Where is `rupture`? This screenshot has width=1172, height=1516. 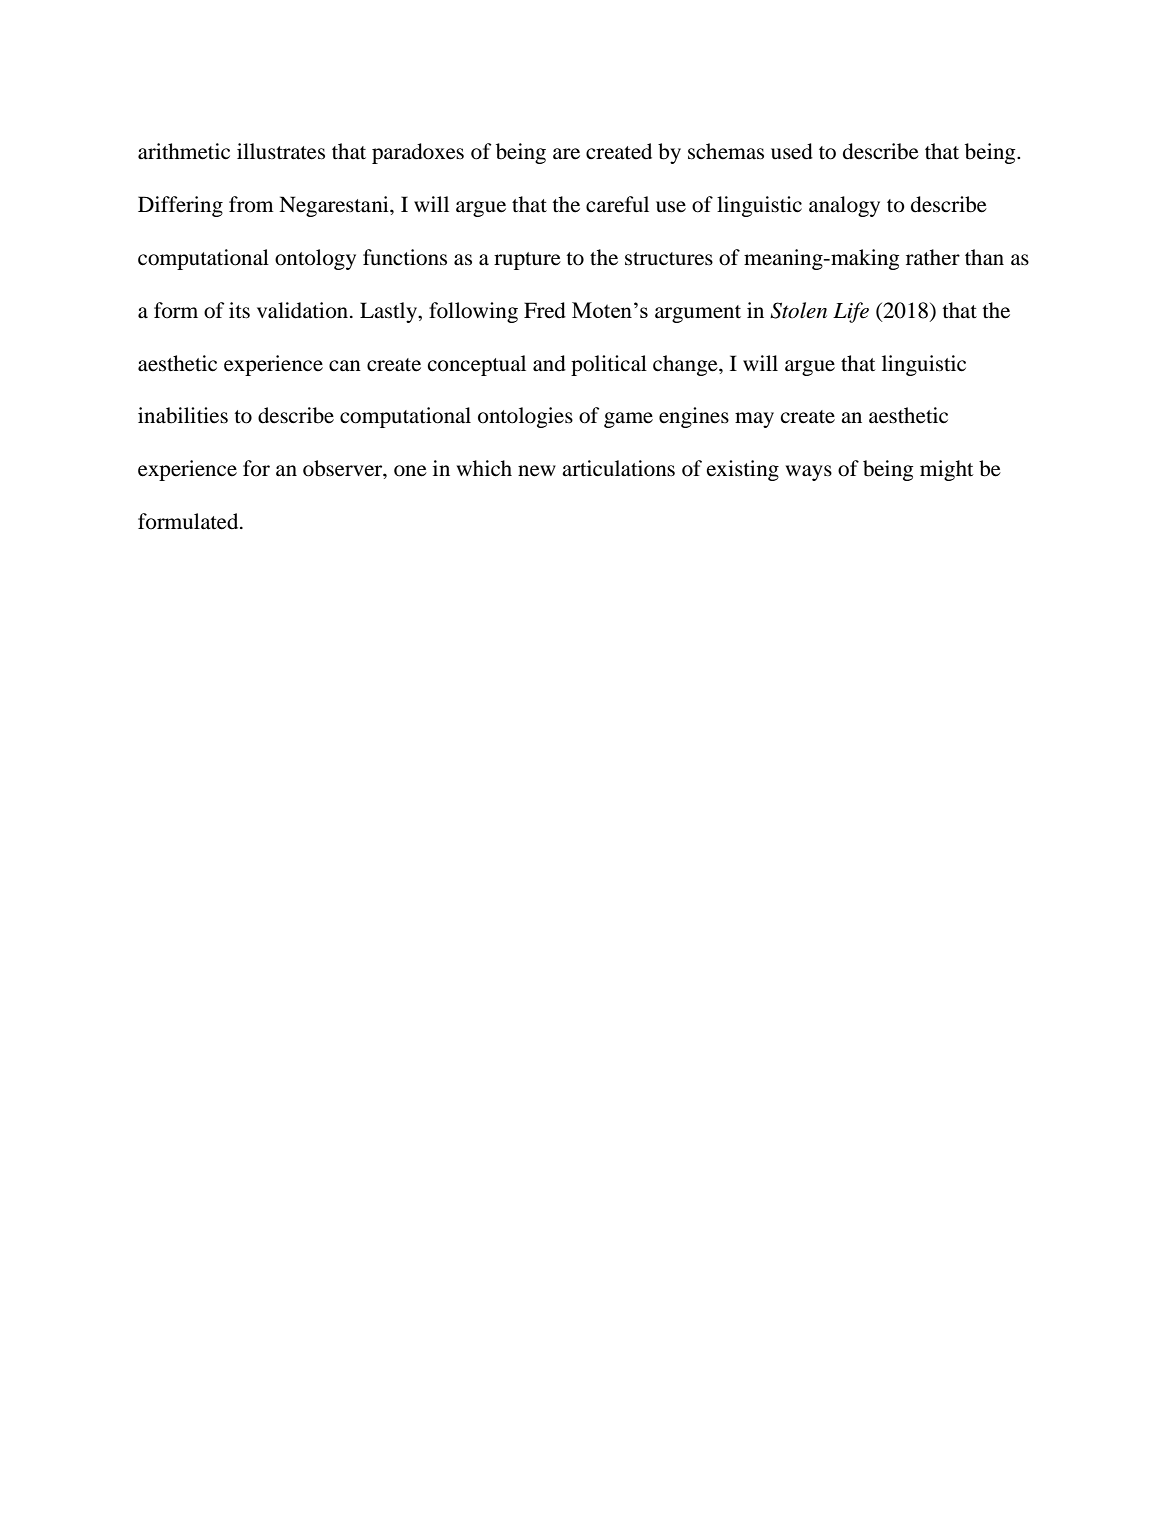
rupture is located at coordinates (527, 261).
